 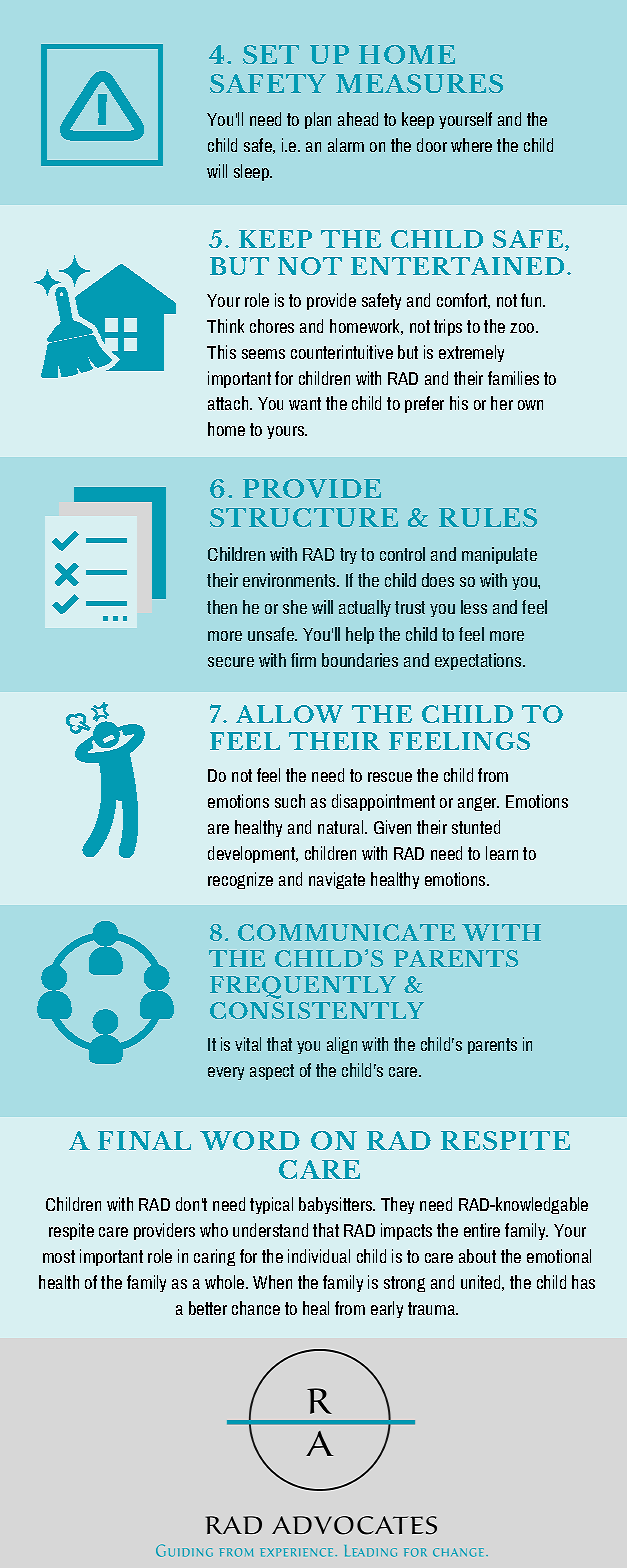 I want to click on expectations, so click(x=479, y=661).
